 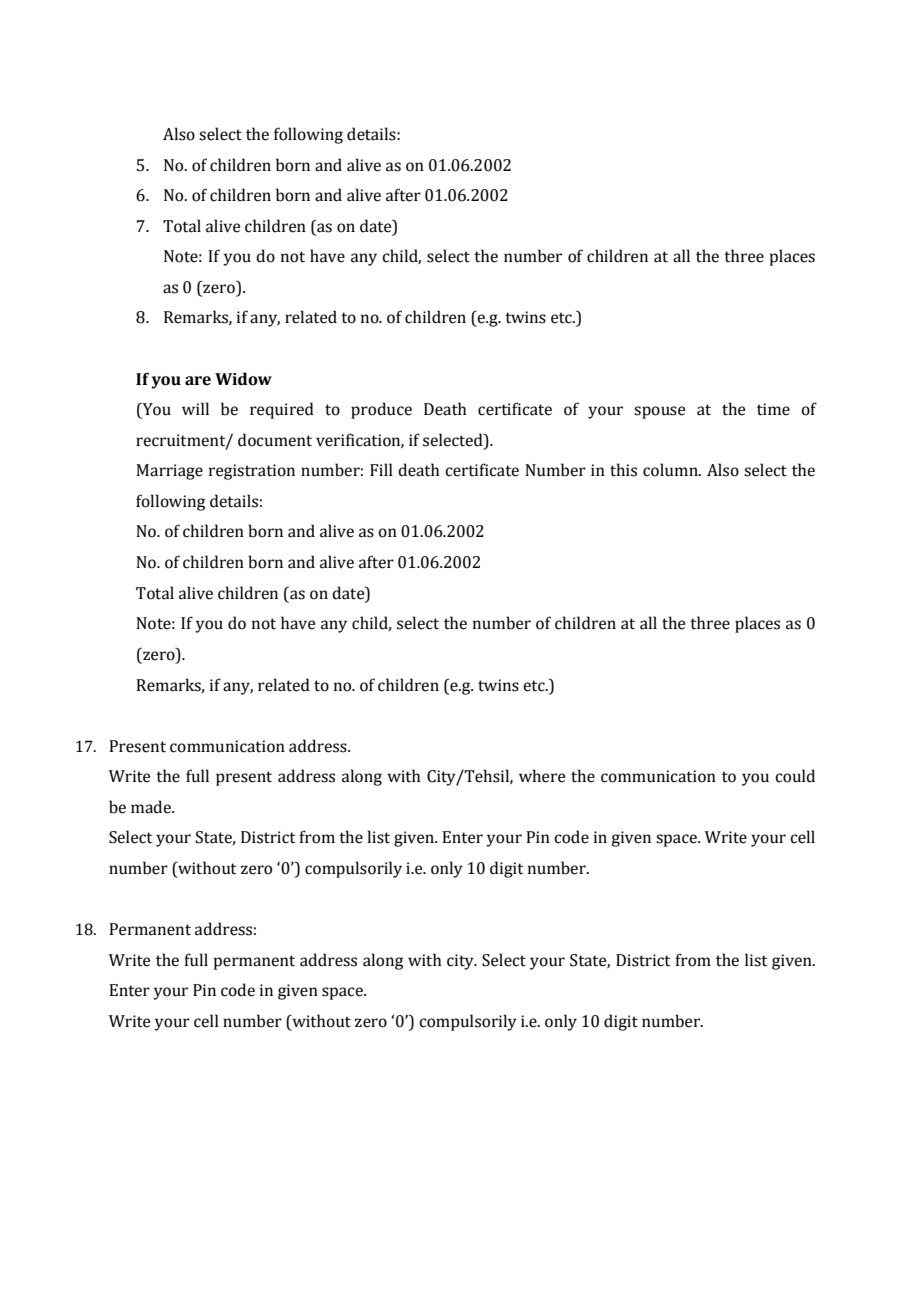 What do you see at coordinates (381, 469) in the screenshot?
I see `Fill` at bounding box center [381, 469].
